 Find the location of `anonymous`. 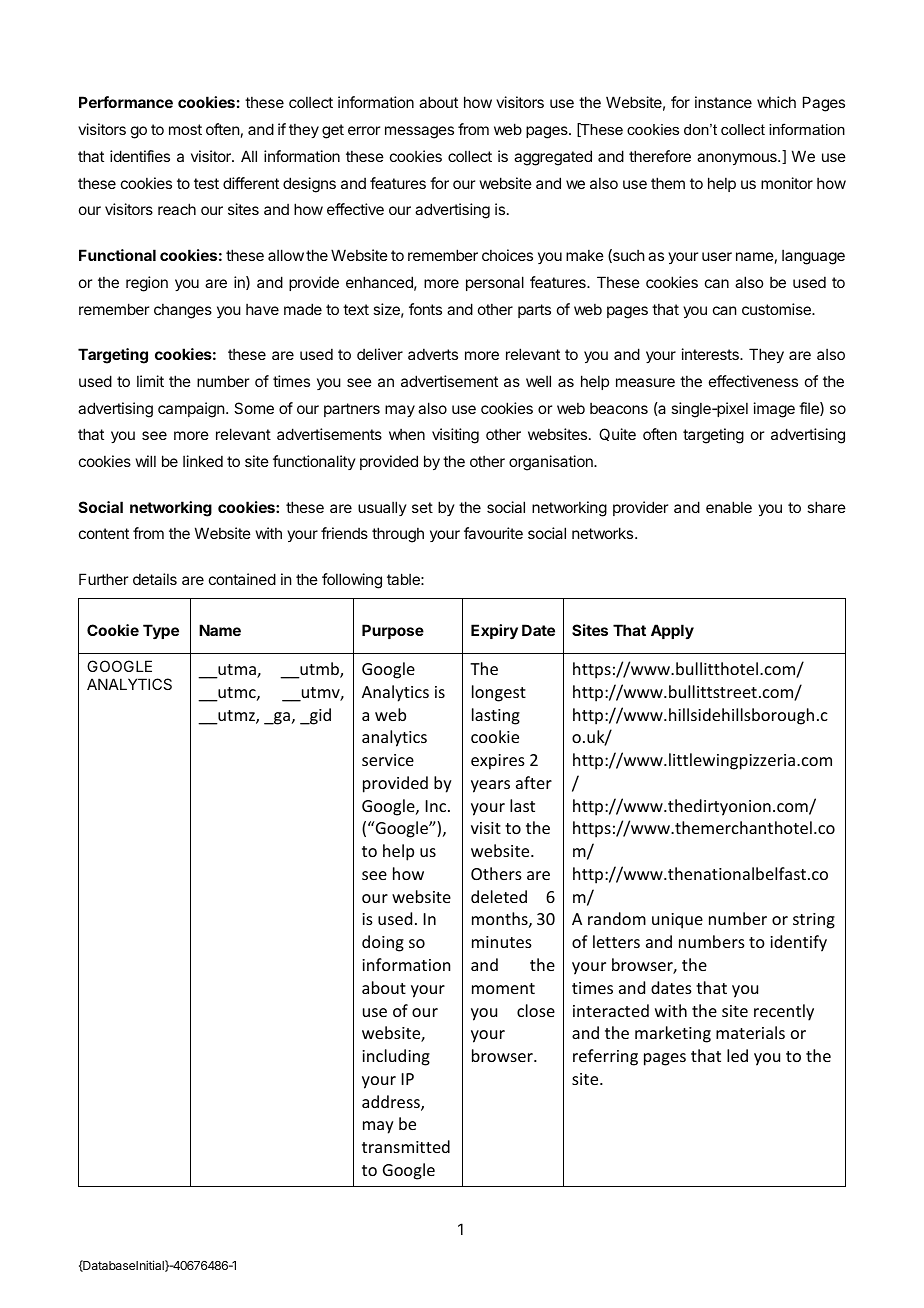

anonymous is located at coordinates (738, 159).
